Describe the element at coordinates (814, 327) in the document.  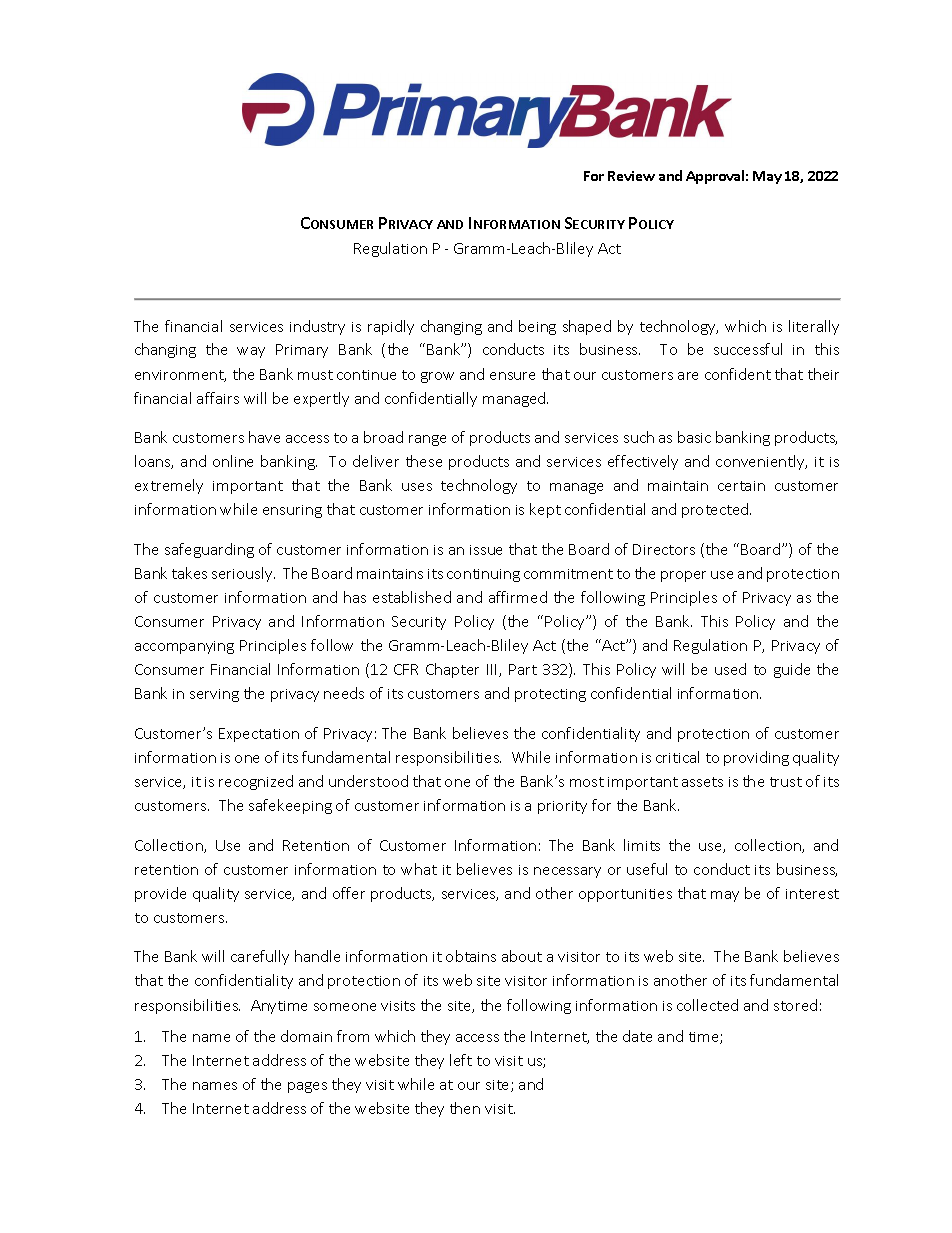
I see `literally` at that location.
